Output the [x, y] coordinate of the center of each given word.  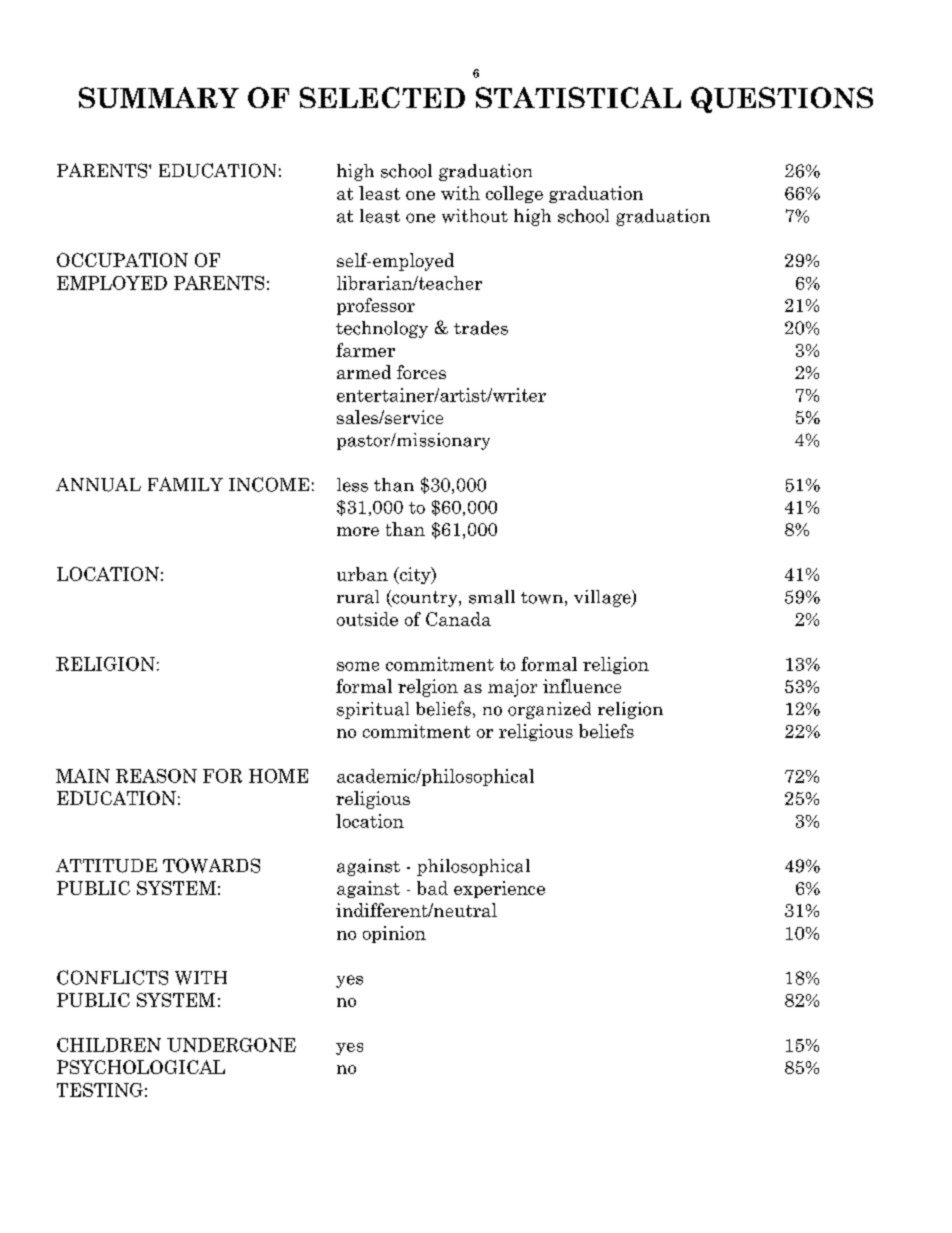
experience [499, 889]
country [425, 598]
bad [432, 888]
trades [481, 328]
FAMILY [185, 484]
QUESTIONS [782, 100]
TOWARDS [211, 865]
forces [421, 372]
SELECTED [382, 97]
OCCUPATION [122, 260]
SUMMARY [159, 97]
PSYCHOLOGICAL [141, 1067]
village [603, 598]
